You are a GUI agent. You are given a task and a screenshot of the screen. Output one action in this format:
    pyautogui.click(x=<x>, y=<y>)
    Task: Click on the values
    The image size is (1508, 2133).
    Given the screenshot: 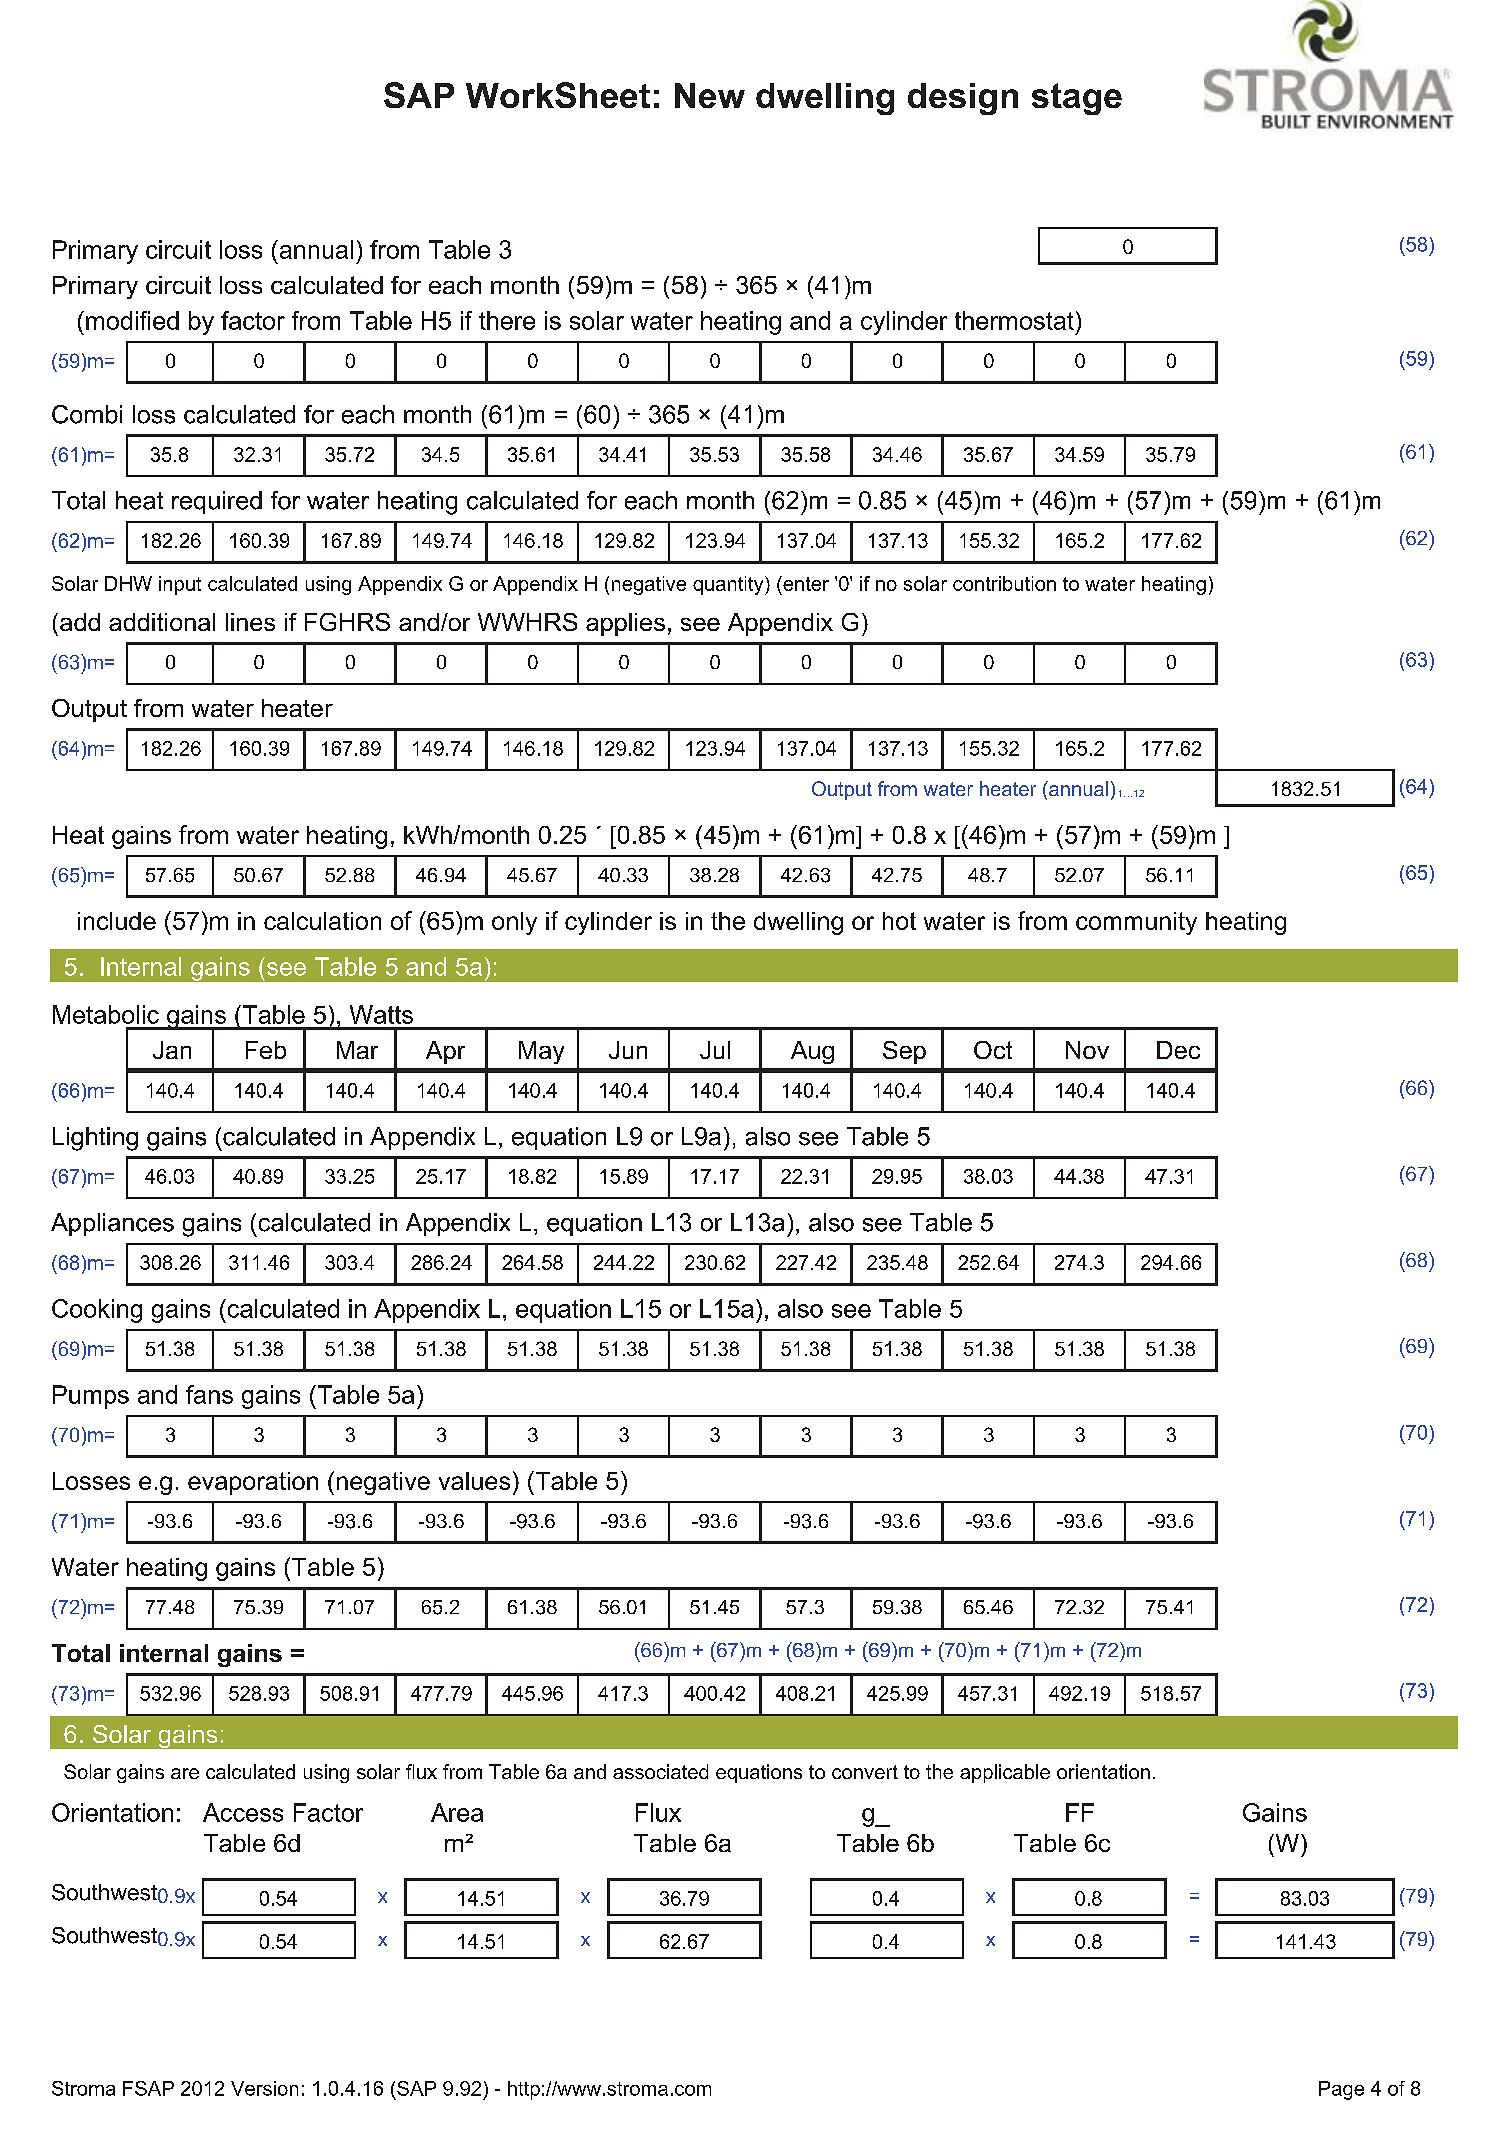 What is the action you would take?
    pyautogui.click(x=474, y=1481)
